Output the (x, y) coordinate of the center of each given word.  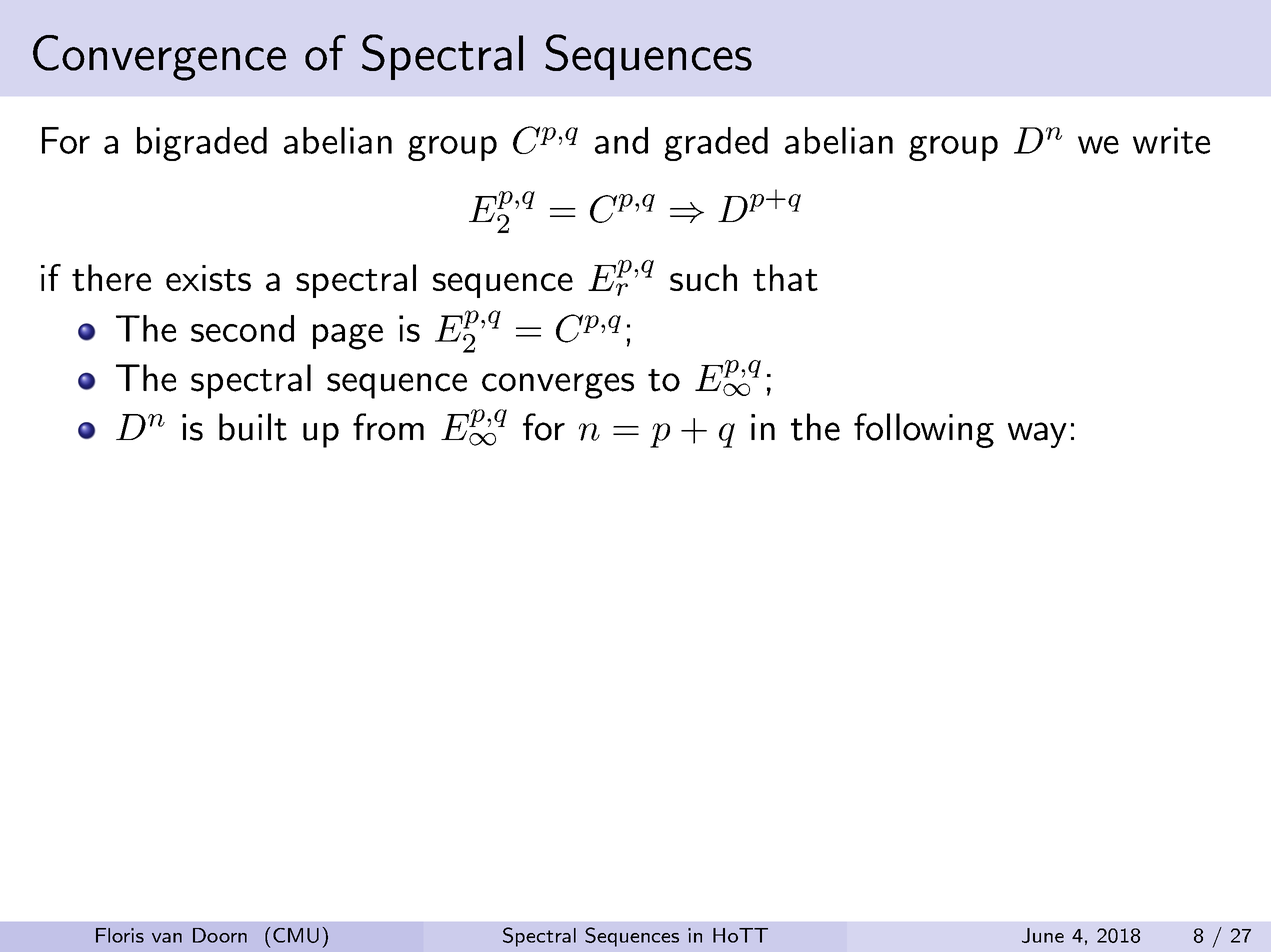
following (924, 430)
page (348, 337)
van (167, 938)
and (621, 140)
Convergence (159, 58)
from (388, 427)
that (785, 277)
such (703, 277)
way (1037, 435)
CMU (296, 935)
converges (558, 386)
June (1043, 935)
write (1171, 140)
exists (208, 278)
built (253, 427)
